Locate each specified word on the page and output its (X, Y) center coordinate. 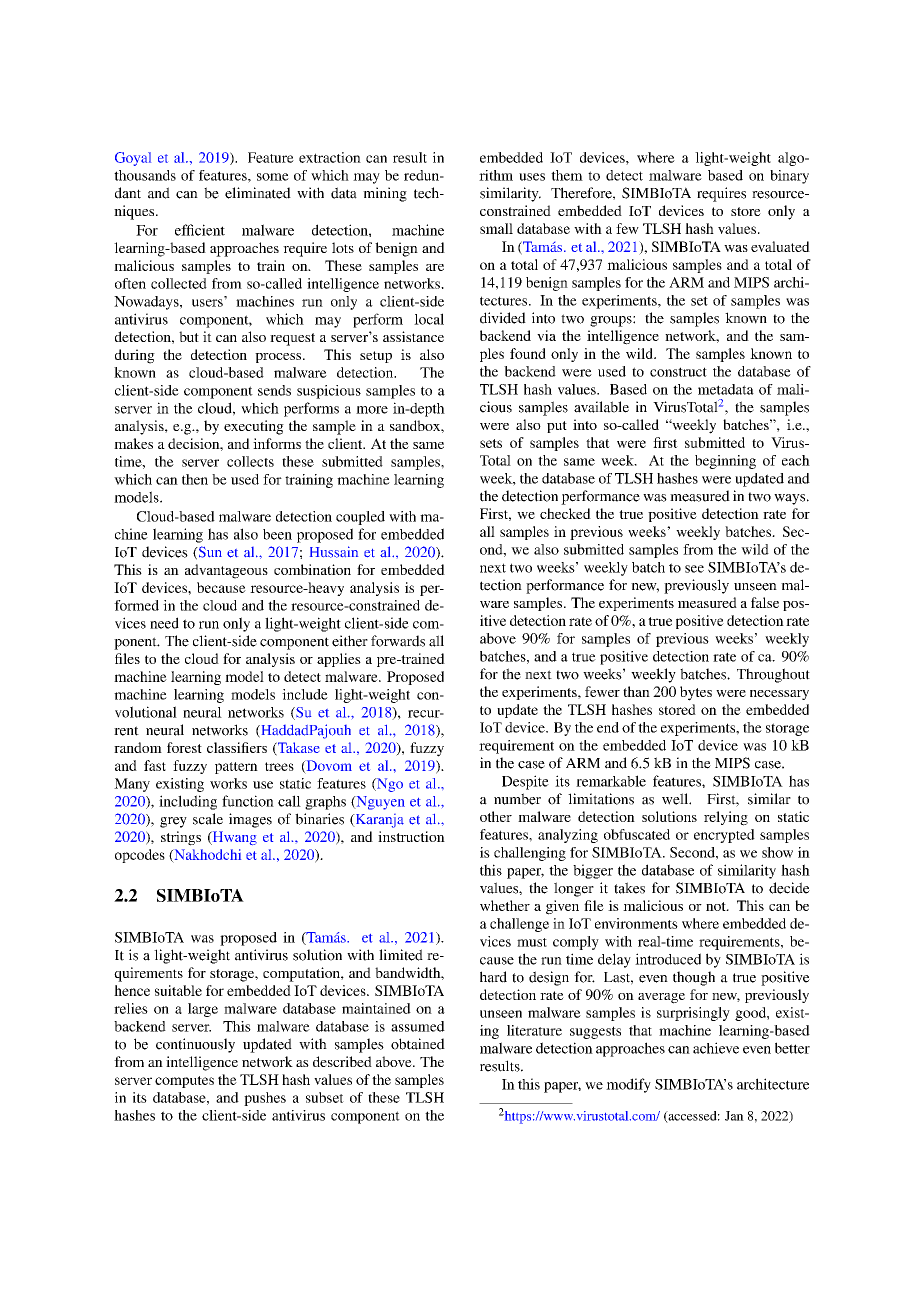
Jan (734, 1116)
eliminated (258, 193)
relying (726, 818)
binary (789, 177)
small (496, 228)
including (188, 802)
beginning (725, 462)
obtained (418, 1044)
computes (184, 1082)
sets (491, 443)
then (195, 479)
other (496, 816)
